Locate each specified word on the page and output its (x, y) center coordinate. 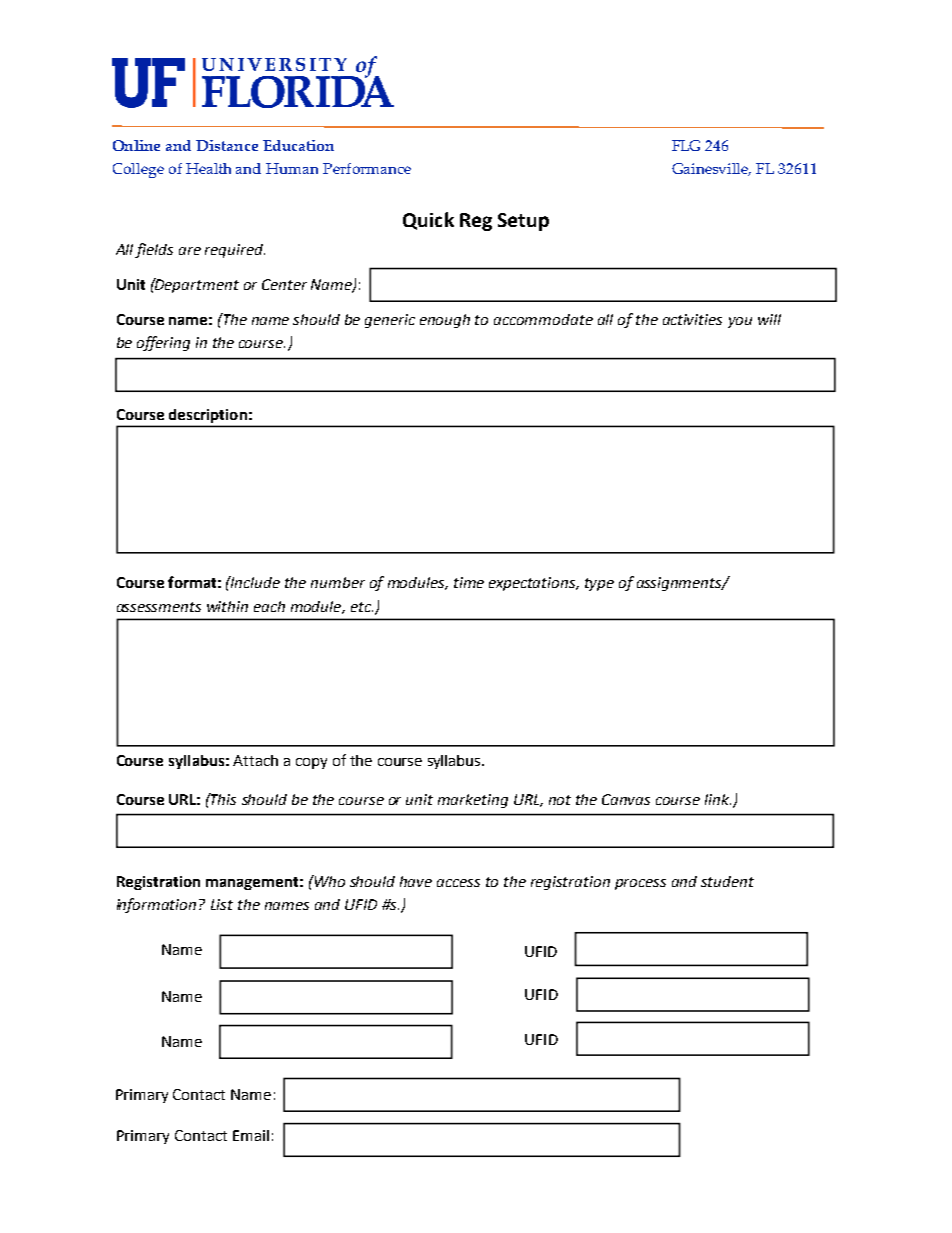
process (640, 884)
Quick (428, 221)
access (458, 883)
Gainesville (711, 169)
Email (251, 1135)
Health (208, 168)
